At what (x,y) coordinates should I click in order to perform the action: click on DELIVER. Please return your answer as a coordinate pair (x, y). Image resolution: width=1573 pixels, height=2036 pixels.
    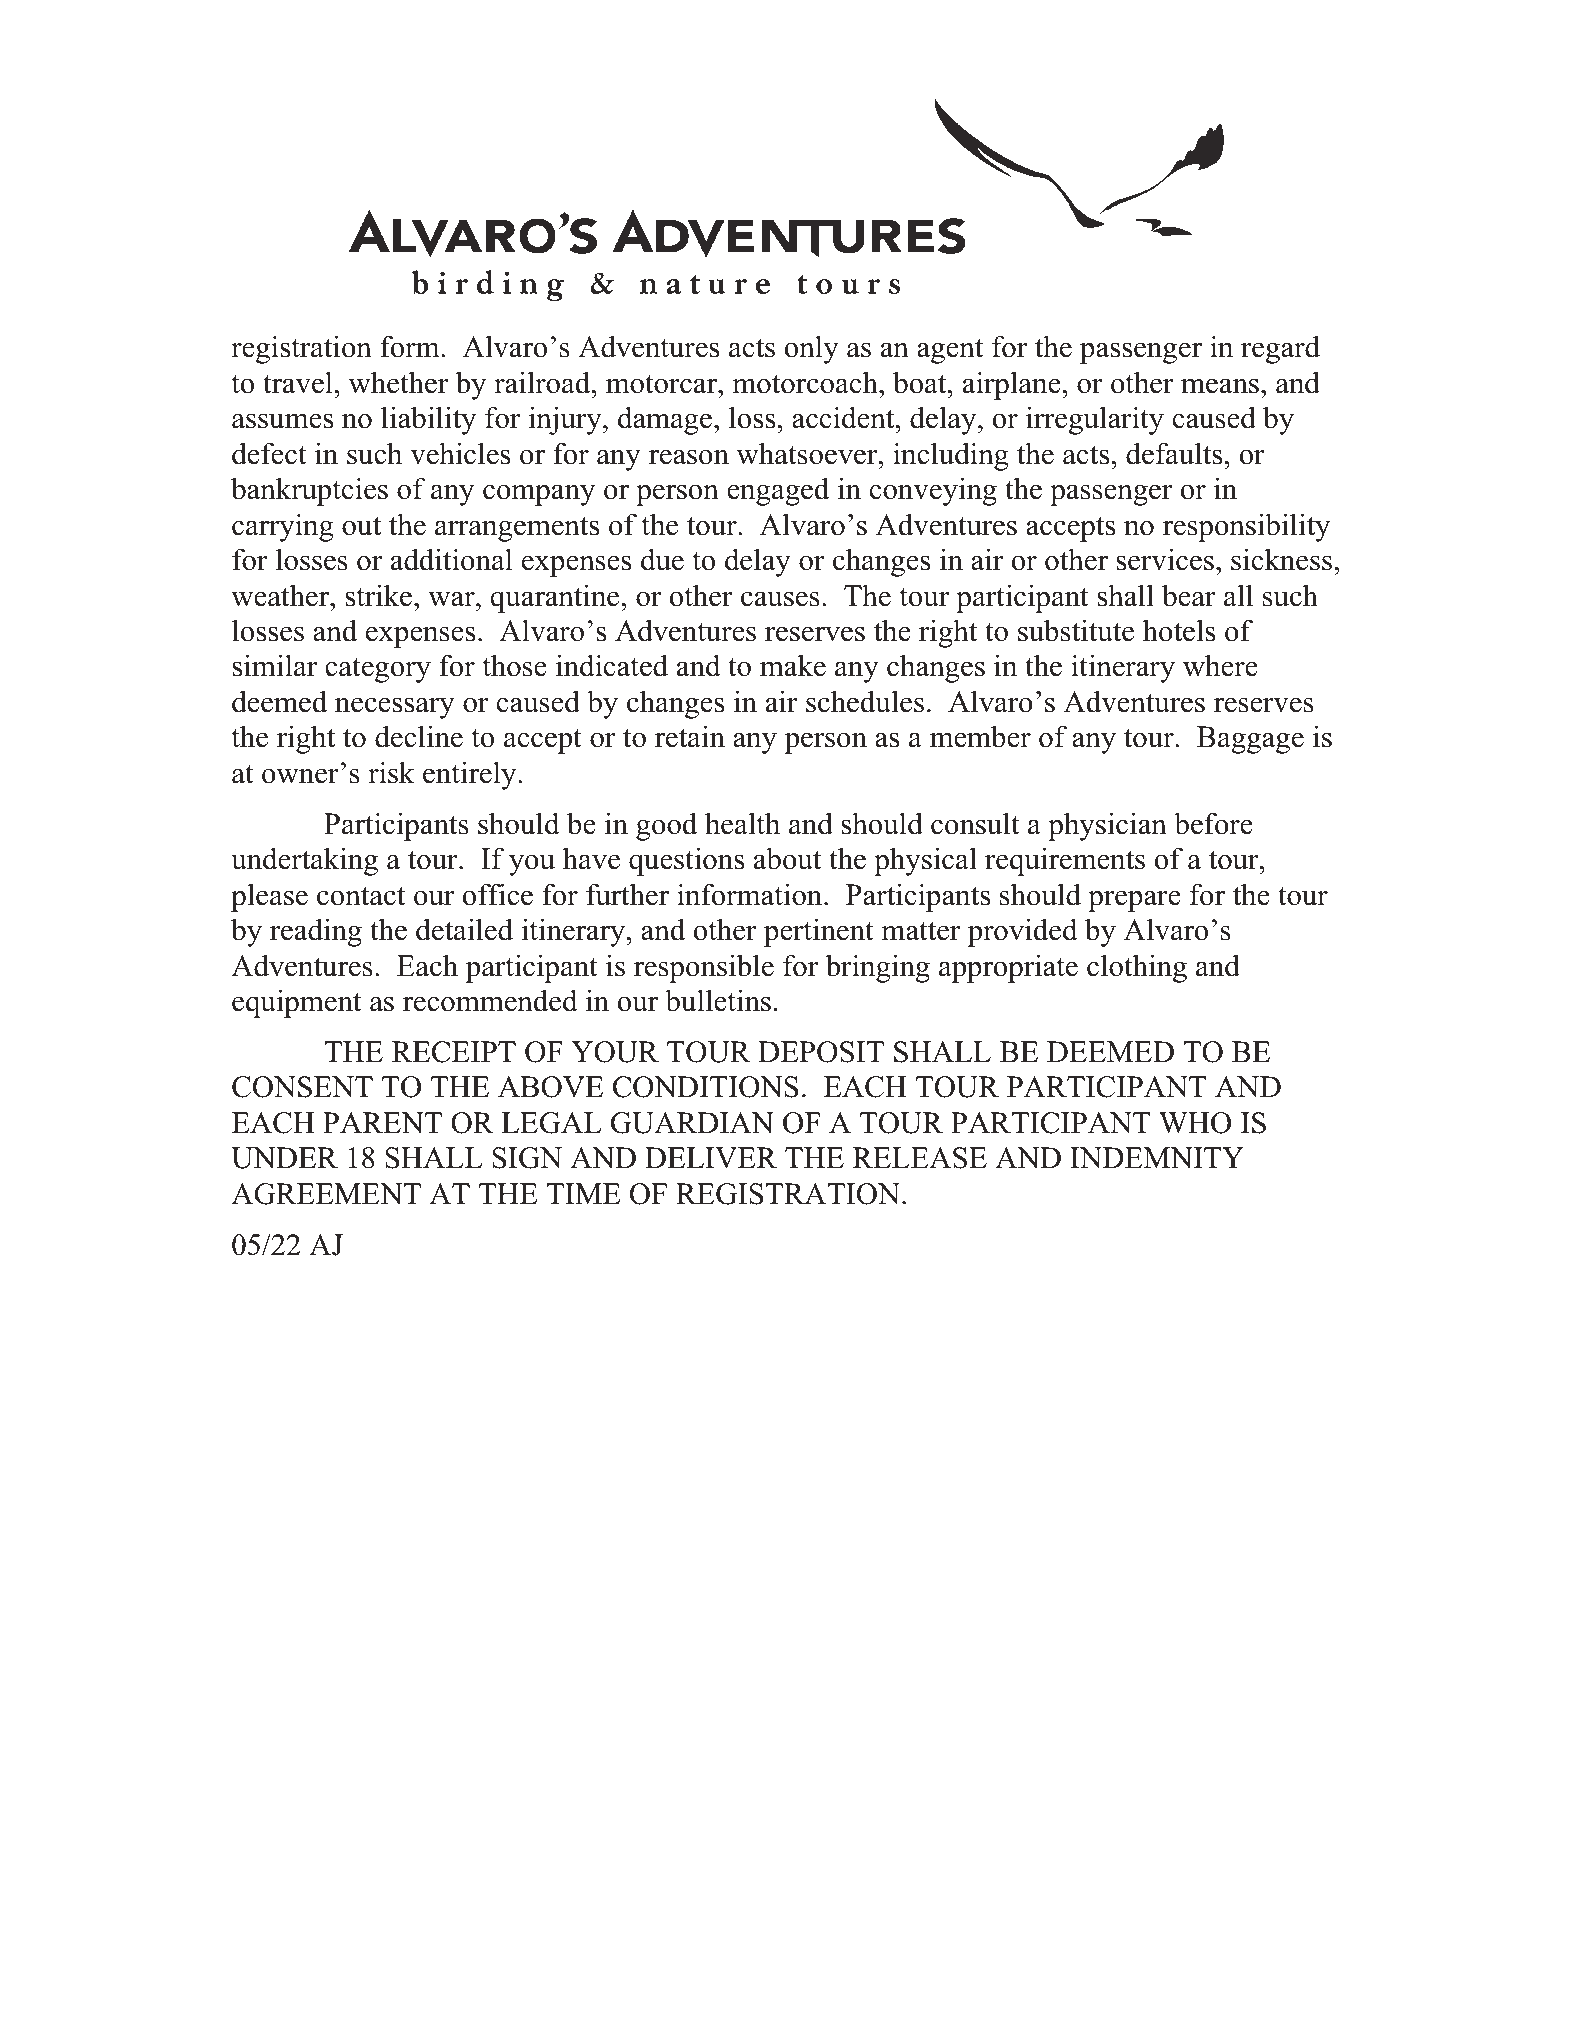
    Looking at the image, I should click on (711, 1158).
